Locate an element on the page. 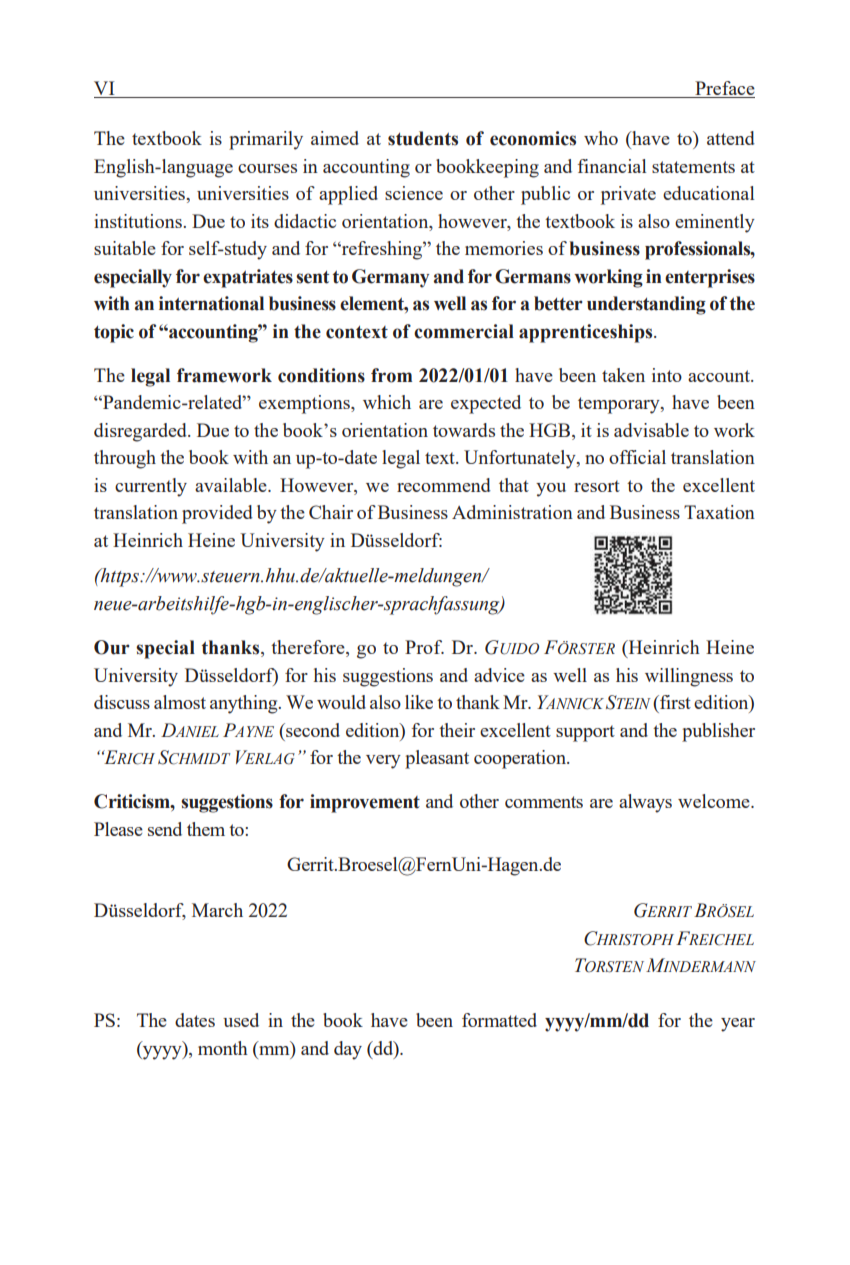 This page has width=850, height=1265. year is located at coordinates (738, 1025).
